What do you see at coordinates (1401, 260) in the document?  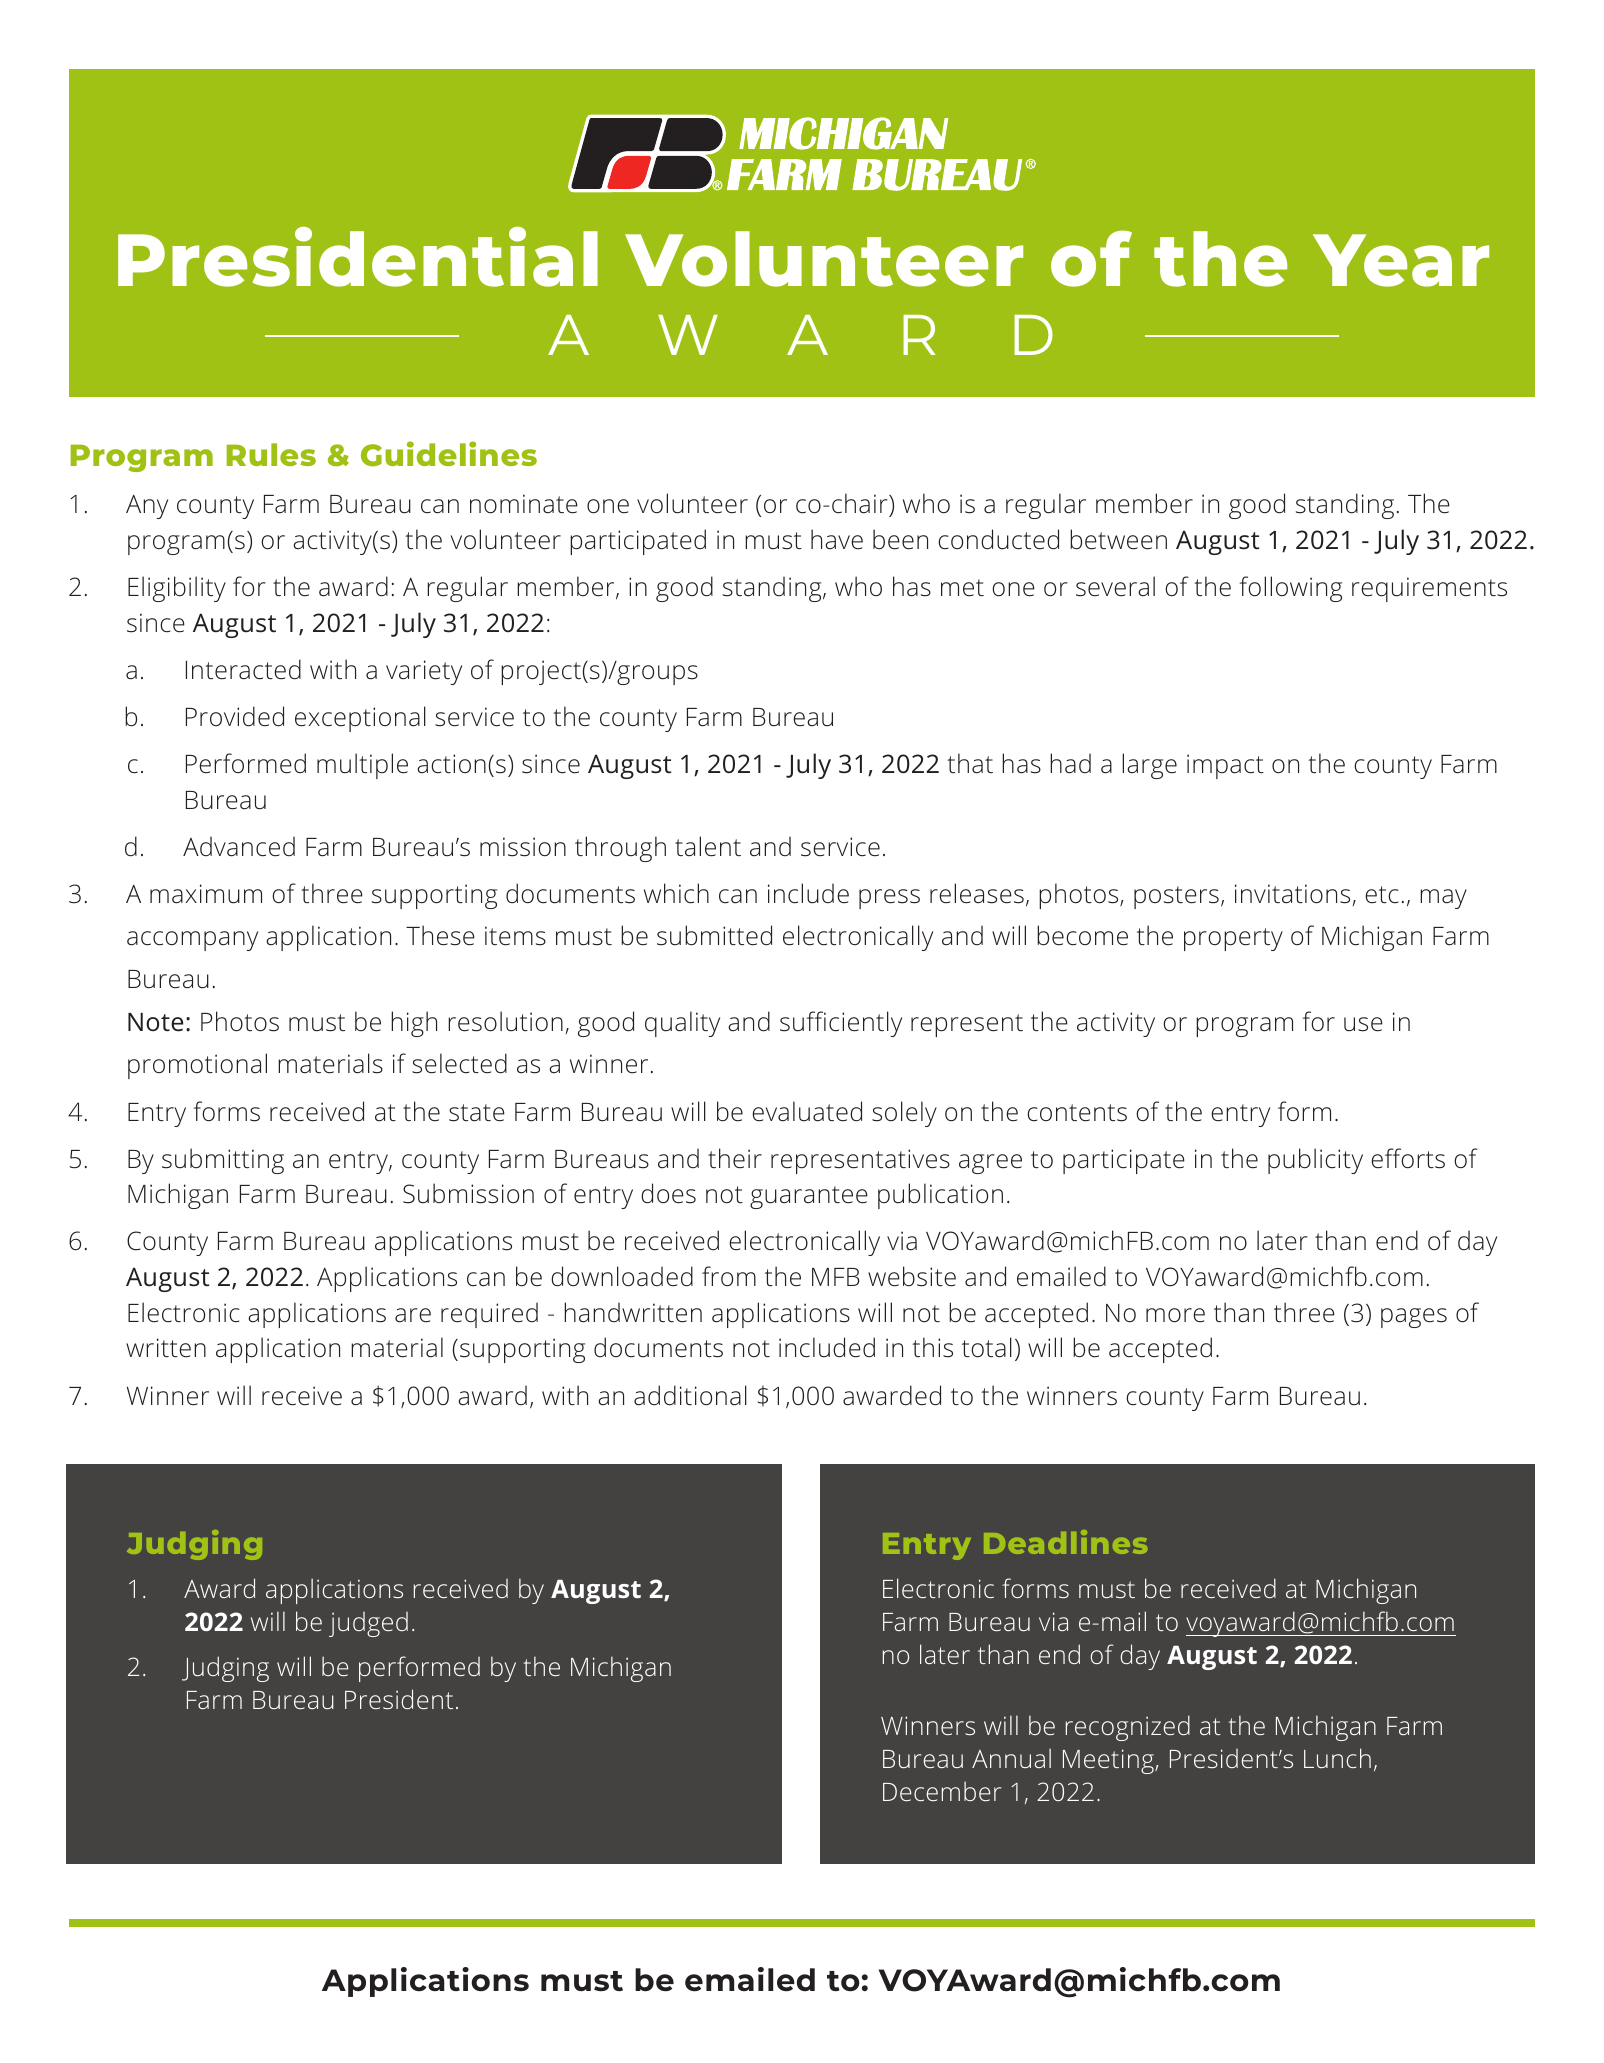 I see `Year` at bounding box center [1401, 260].
